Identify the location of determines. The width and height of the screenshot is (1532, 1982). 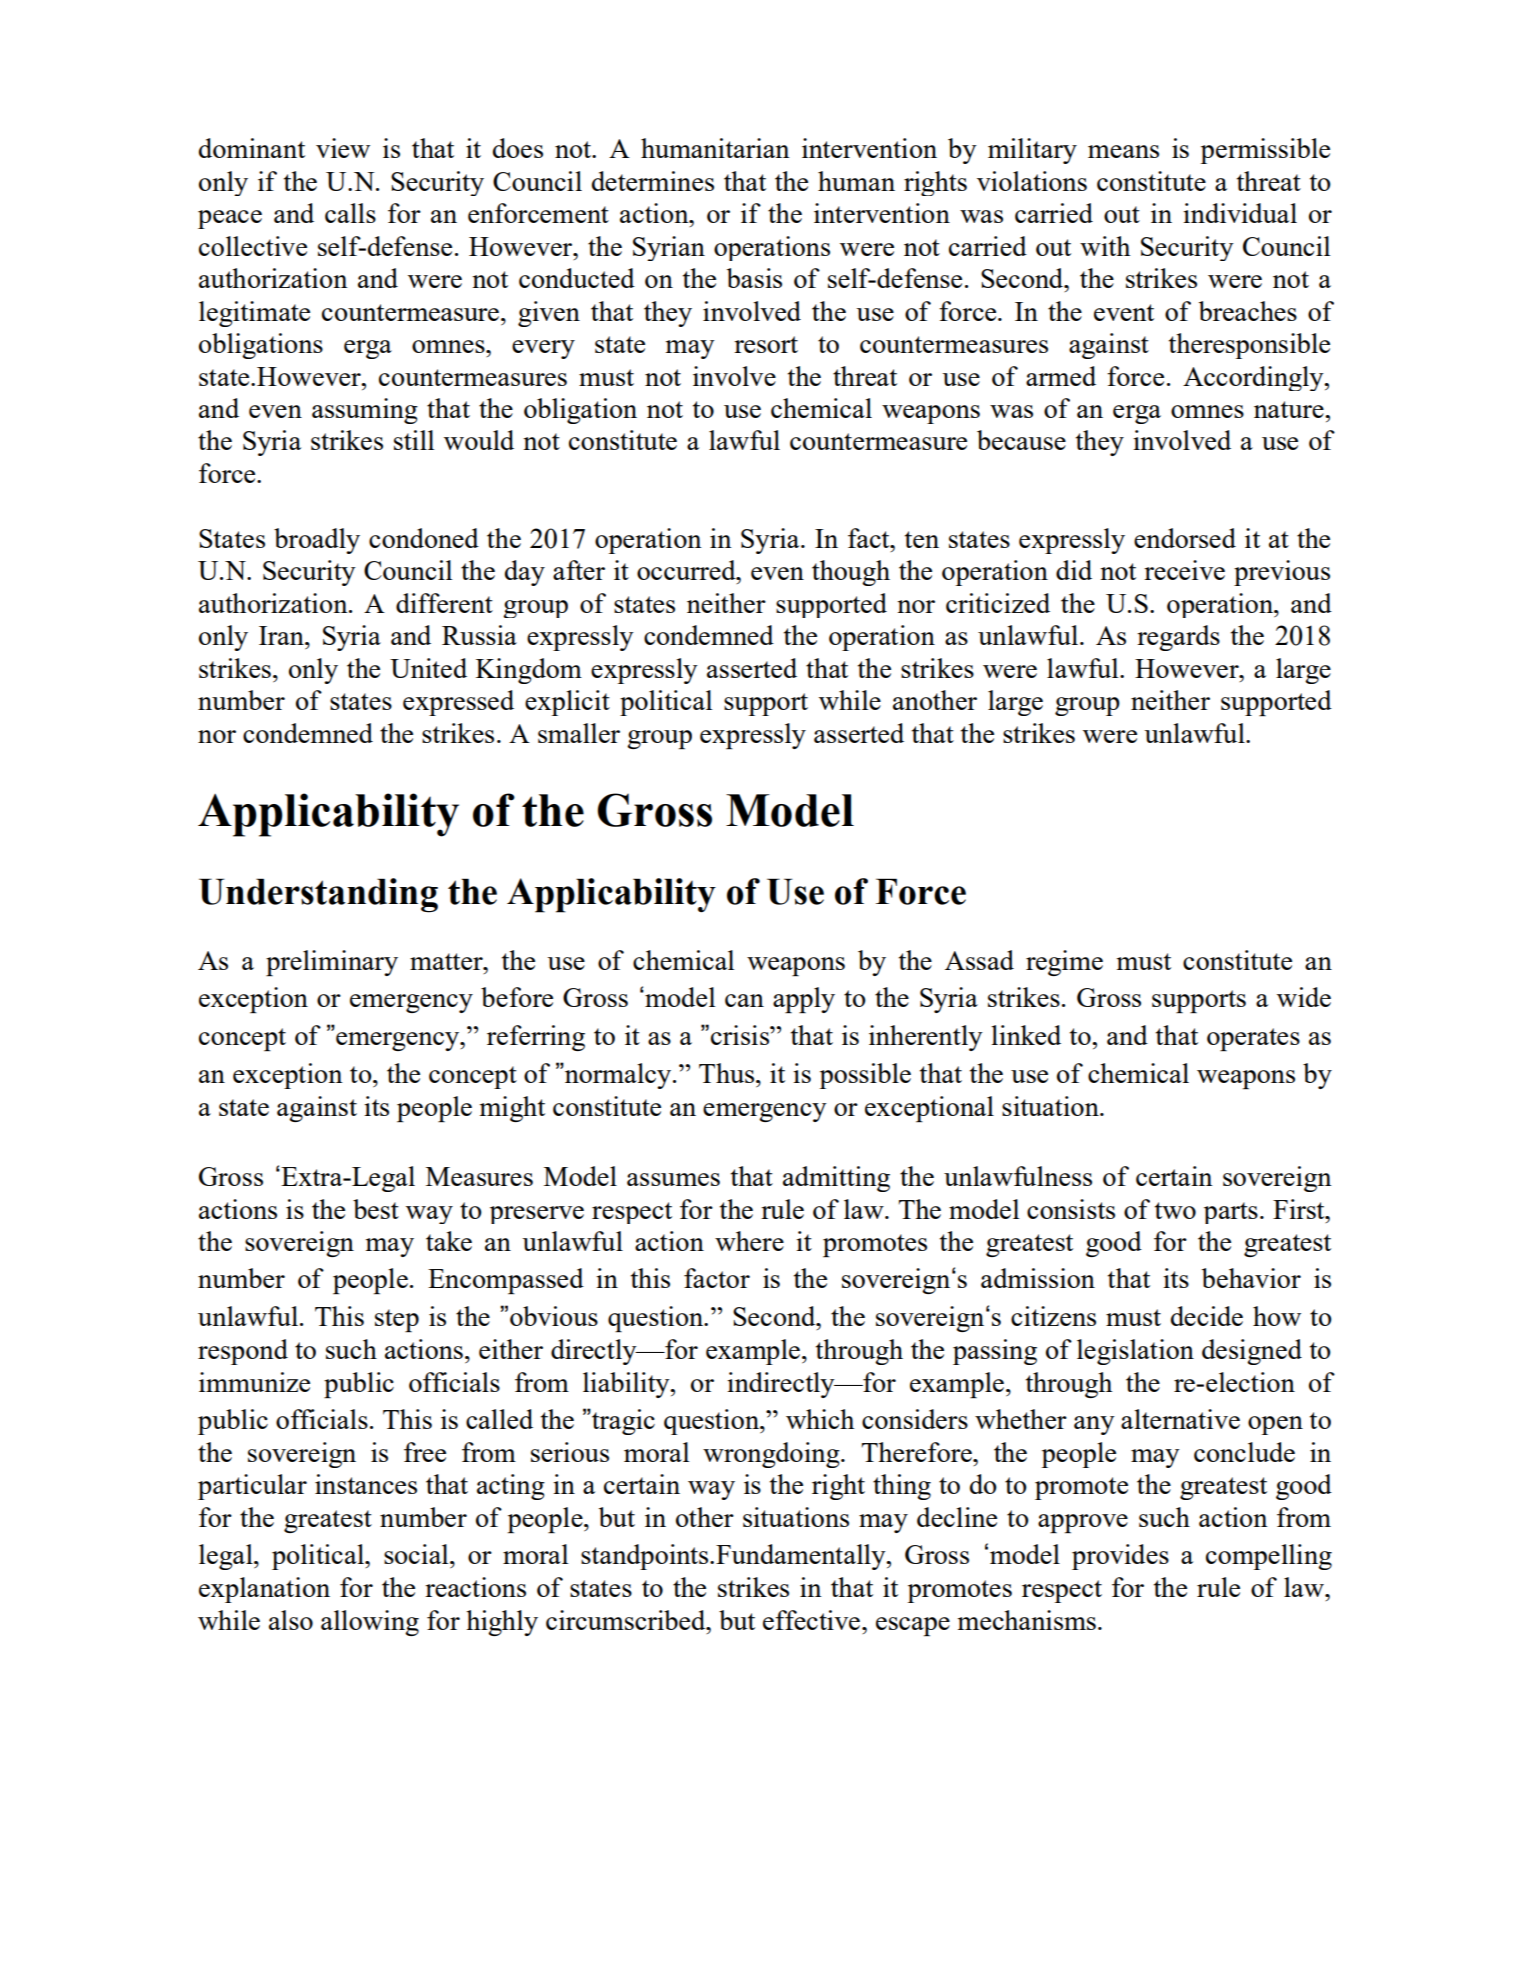
(653, 181).
